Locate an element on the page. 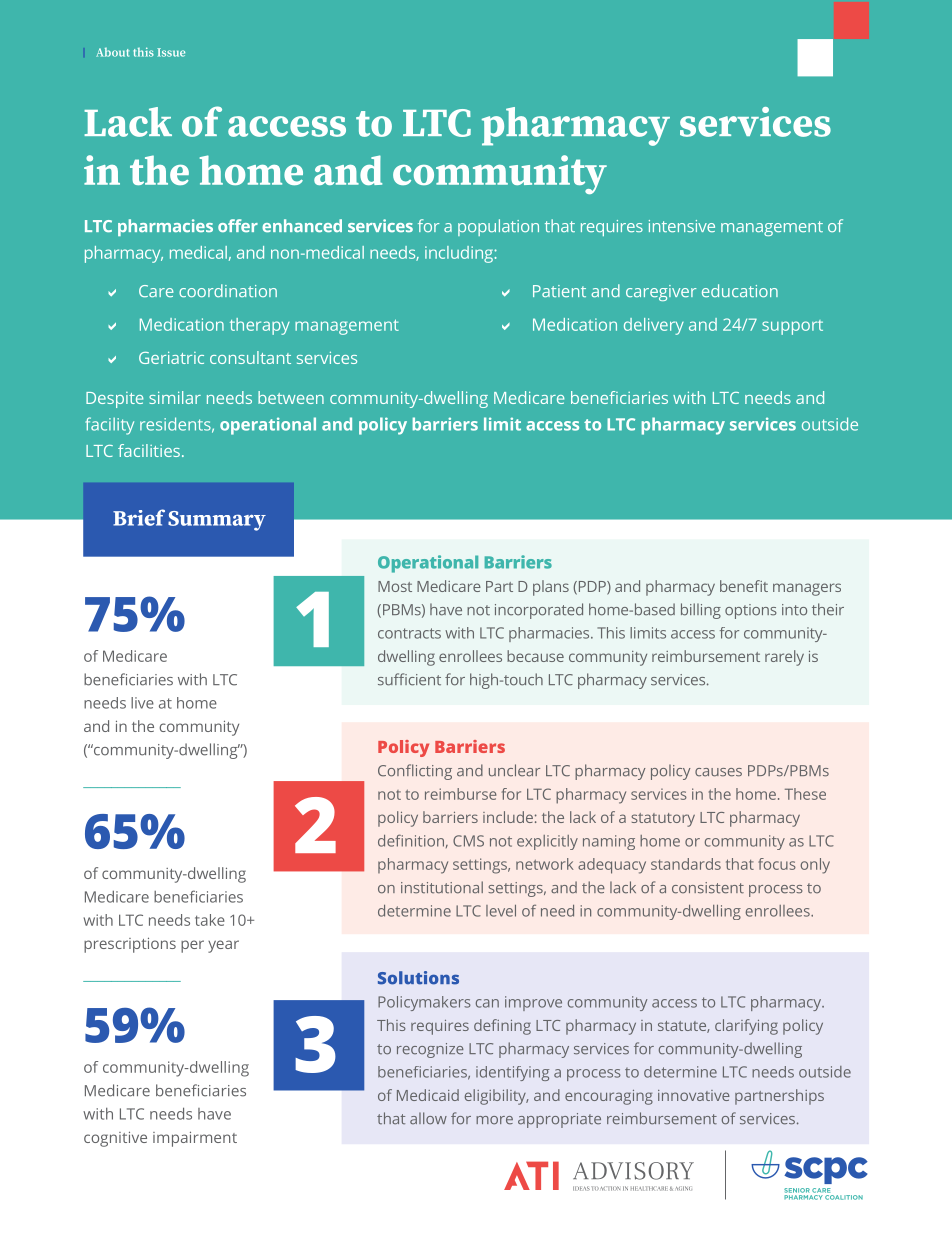 This document has width=952, height=1233. Issue is located at coordinates (171, 52).
